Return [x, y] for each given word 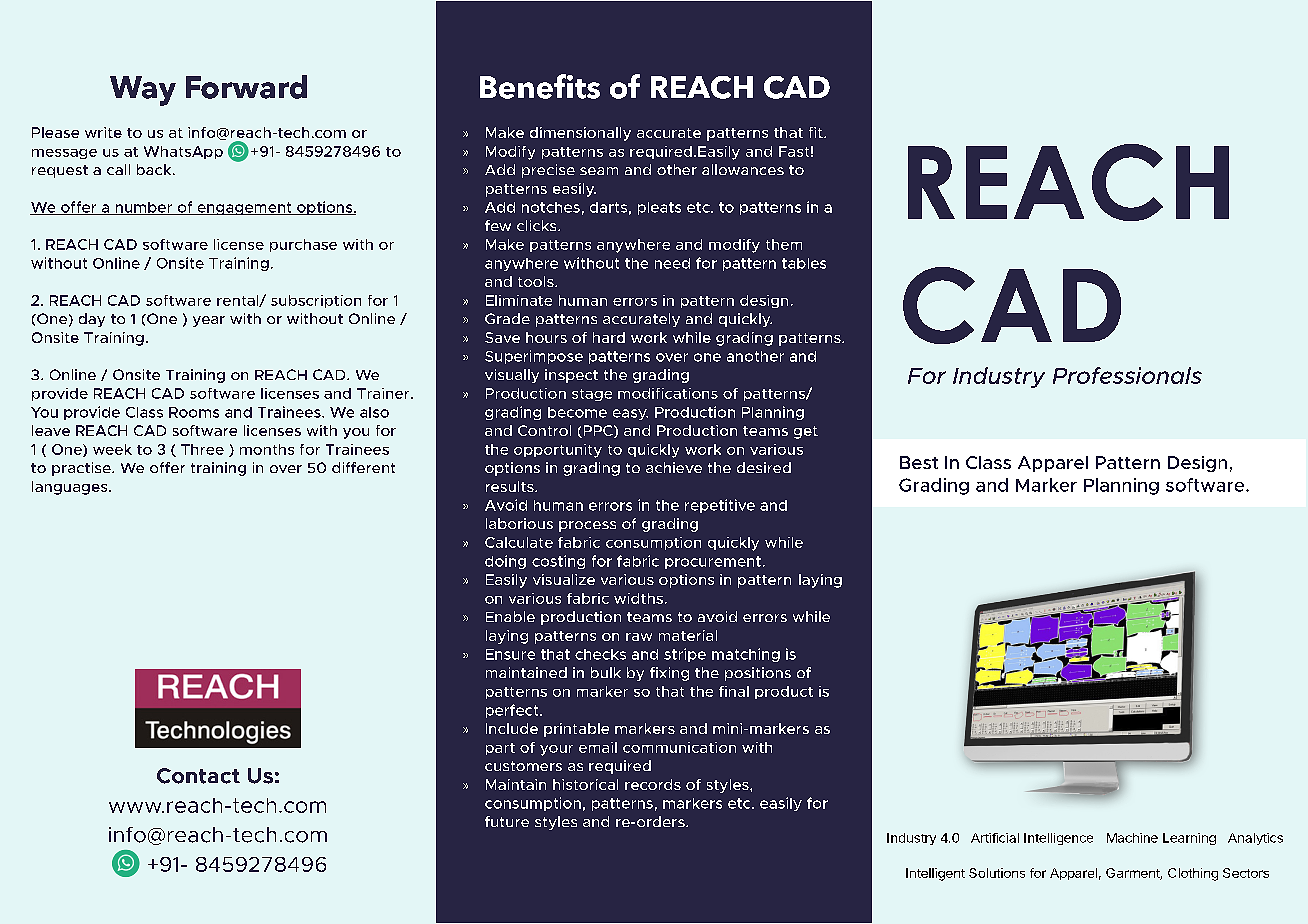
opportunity [558, 451]
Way [143, 91]
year [209, 321]
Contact [198, 776]
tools [537, 281]
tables [804, 263]
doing [505, 562]
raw [639, 637]
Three [202, 449]
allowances [743, 169]
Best [919, 462]
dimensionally [580, 134]
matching [746, 655]
